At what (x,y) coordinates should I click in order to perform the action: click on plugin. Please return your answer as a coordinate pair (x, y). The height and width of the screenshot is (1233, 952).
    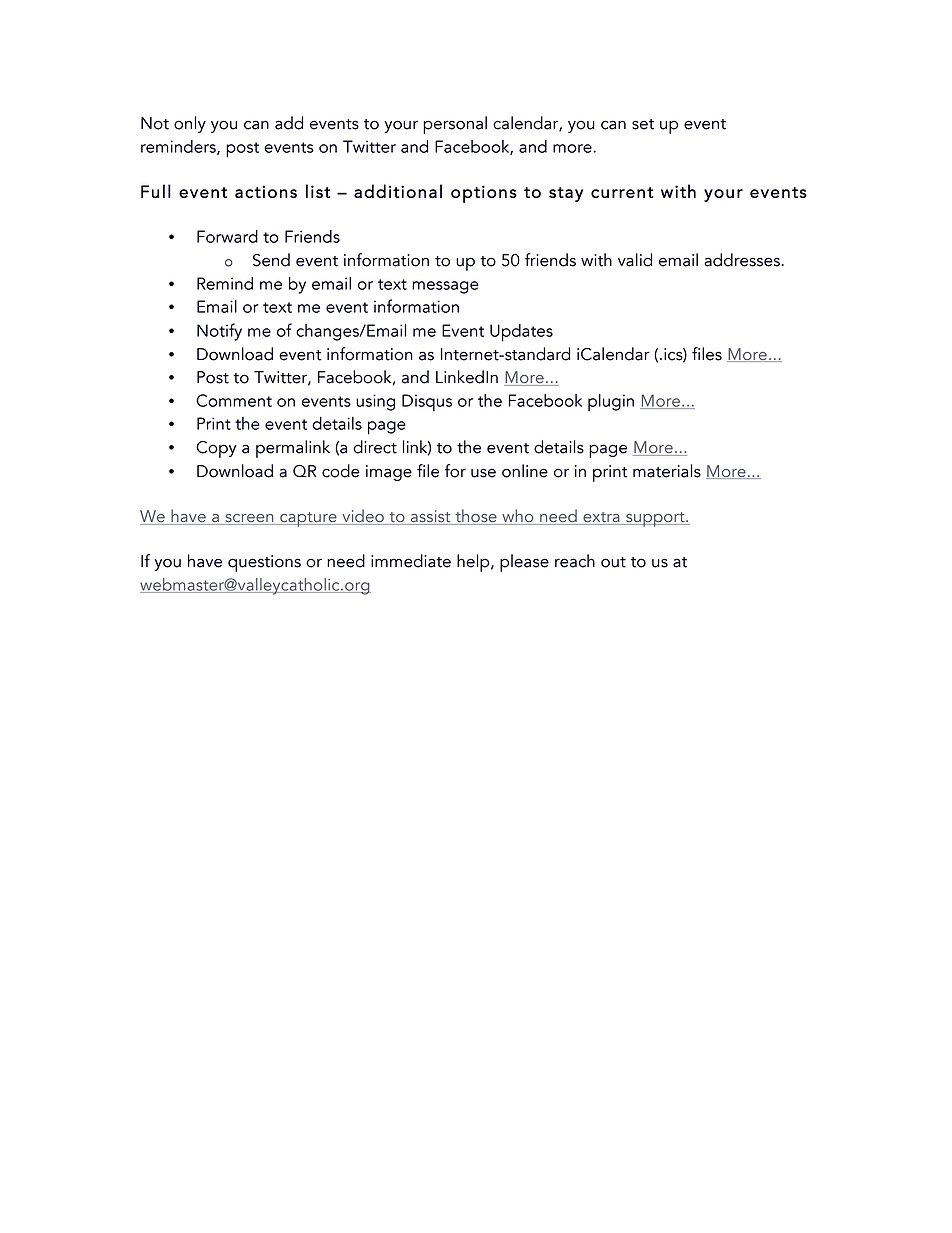
    Looking at the image, I should click on (611, 402).
